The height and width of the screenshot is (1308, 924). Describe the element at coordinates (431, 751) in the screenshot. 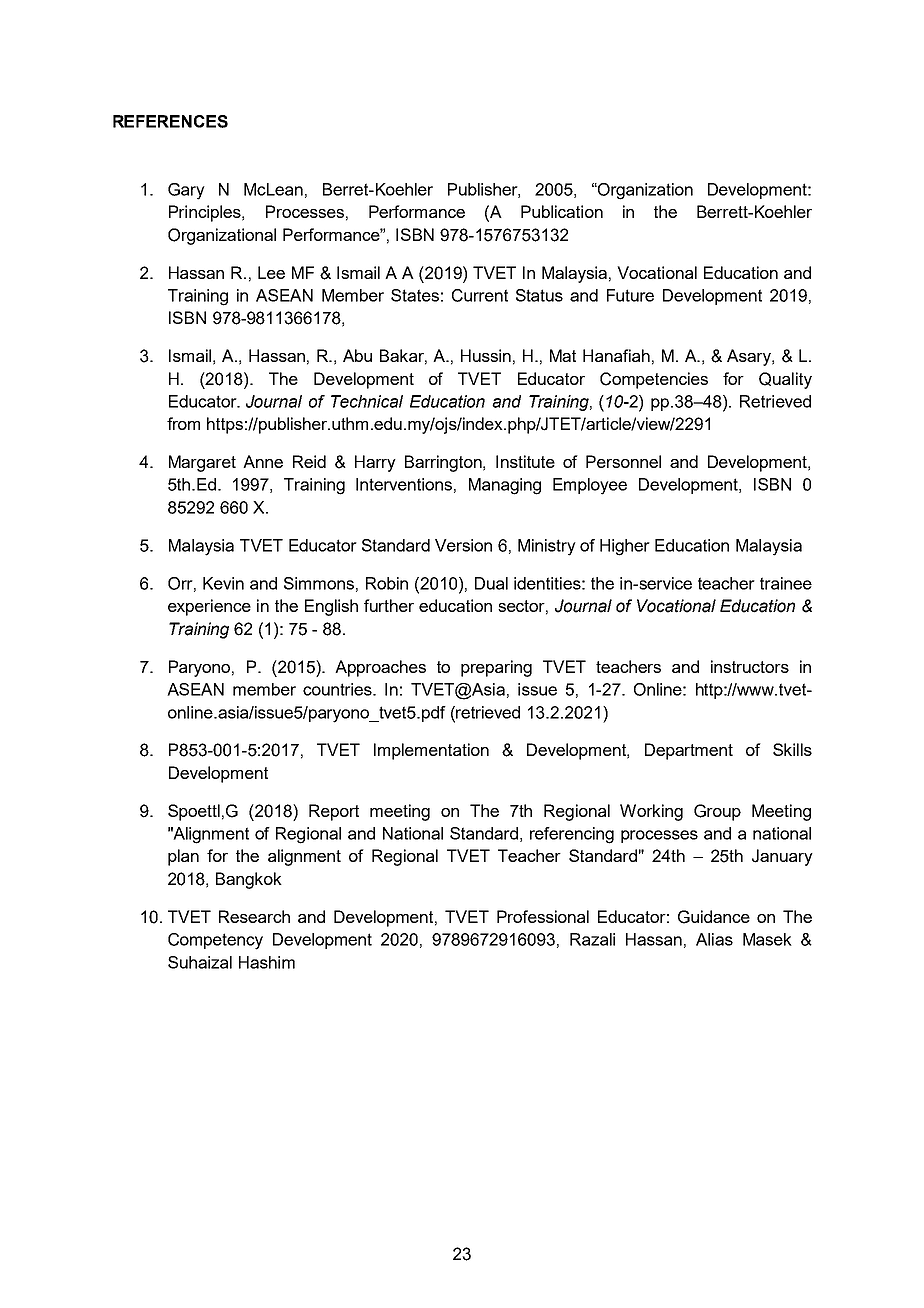

I see `Implementation` at that location.
